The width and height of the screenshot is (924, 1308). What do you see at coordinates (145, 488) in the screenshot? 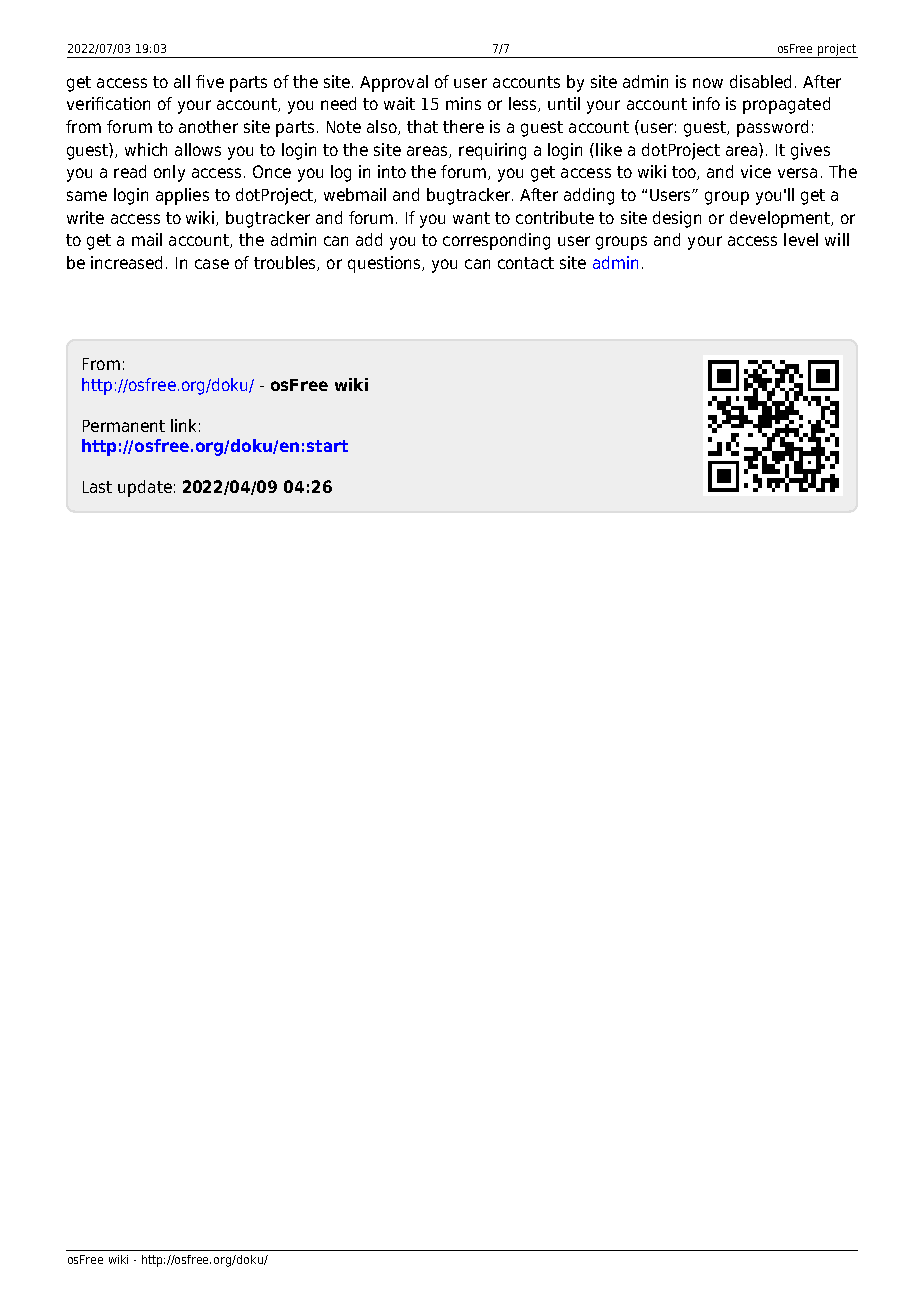
I see `update` at bounding box center [145, 488].
